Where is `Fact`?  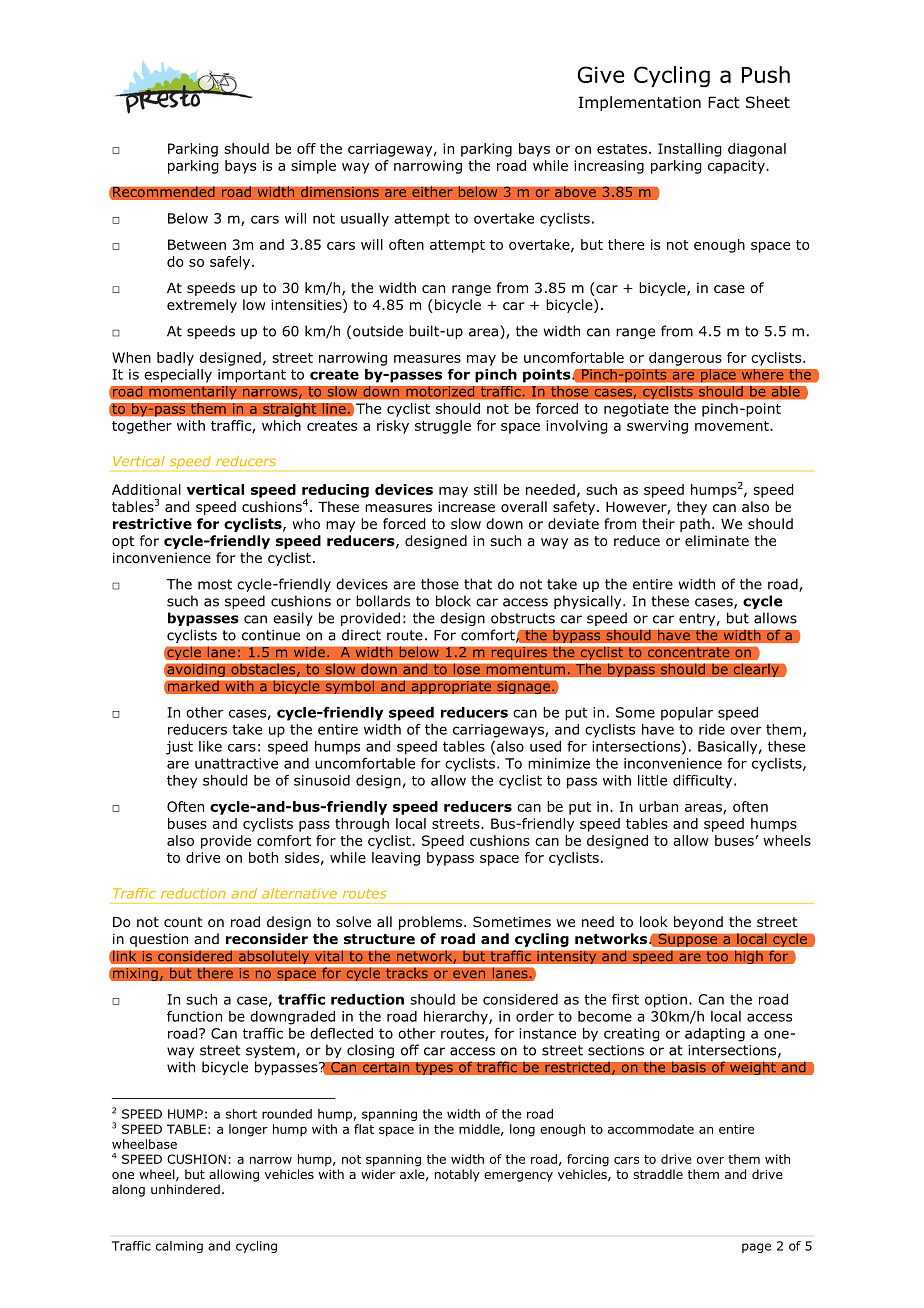 Fact is located at coordinates (724, 102).
